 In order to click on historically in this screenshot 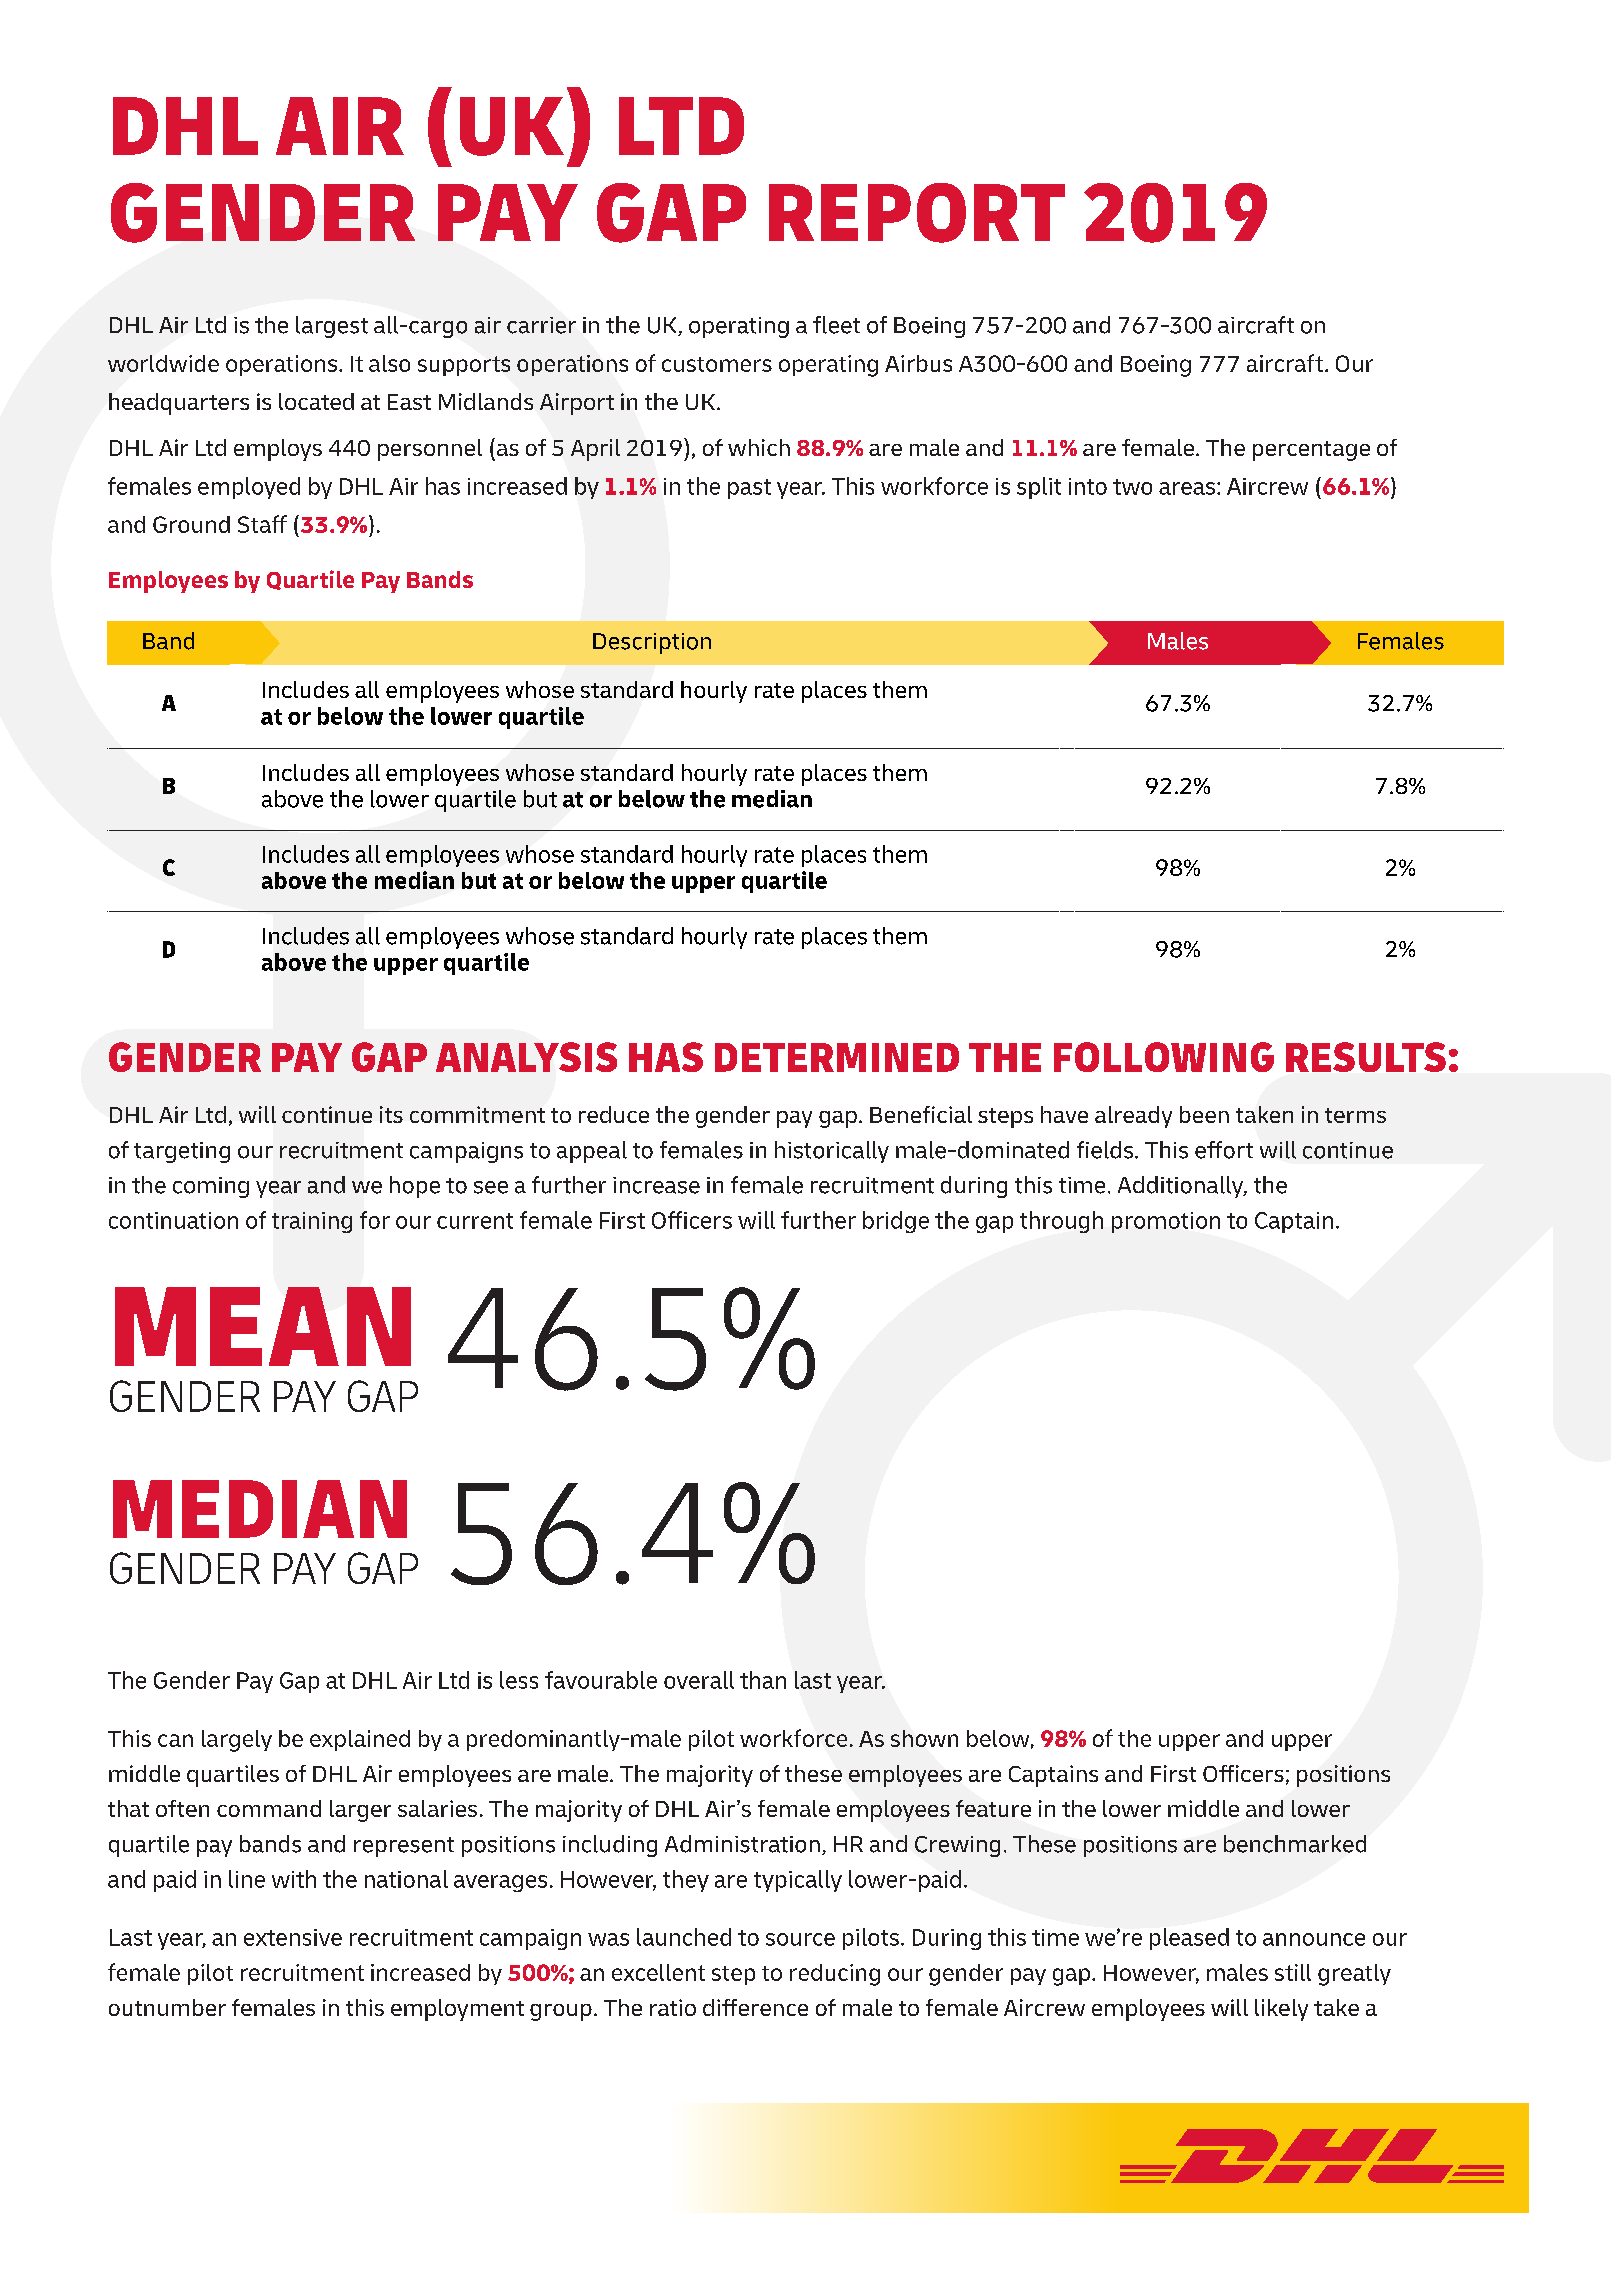, I will do `click(832, 1152)`.
